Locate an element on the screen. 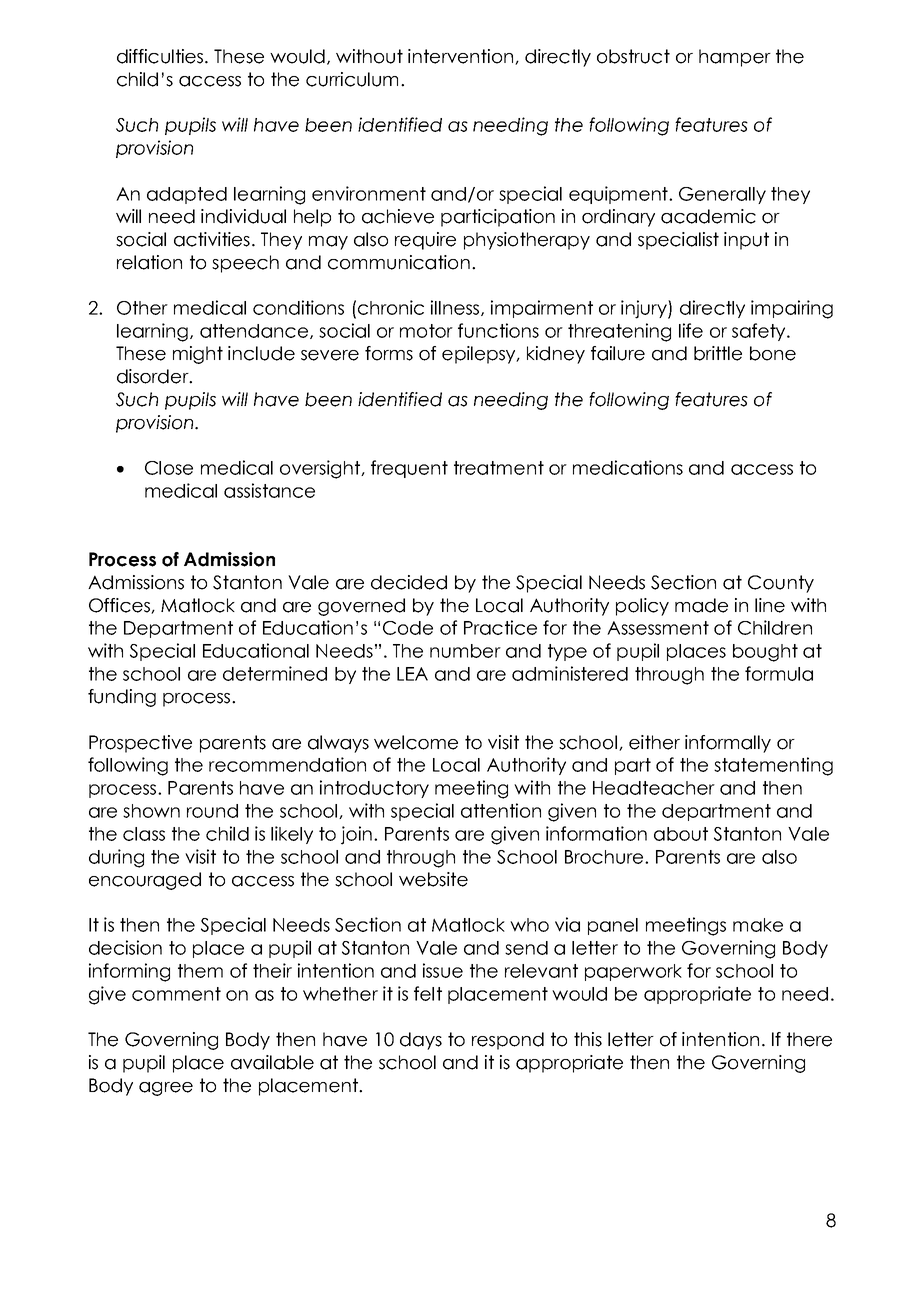 Image resolution: width=924 pixels, height=1308 pixels. intervention is located at coordinates (462, 57).
